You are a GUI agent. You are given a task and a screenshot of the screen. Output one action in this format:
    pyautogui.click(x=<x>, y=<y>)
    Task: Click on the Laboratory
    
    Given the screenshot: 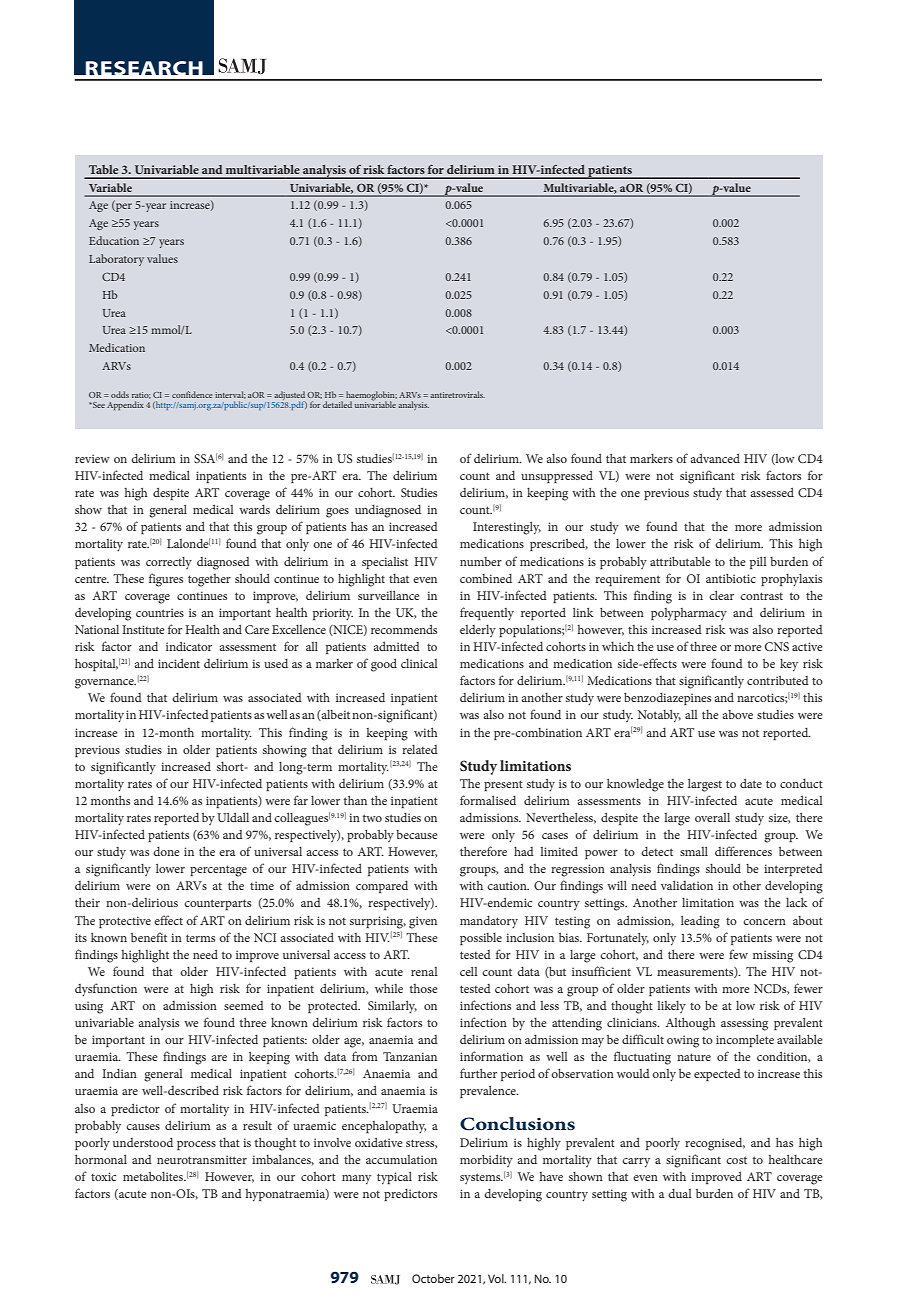 What is the action you would take?
    pyautogui.click(x=116, y=260)
